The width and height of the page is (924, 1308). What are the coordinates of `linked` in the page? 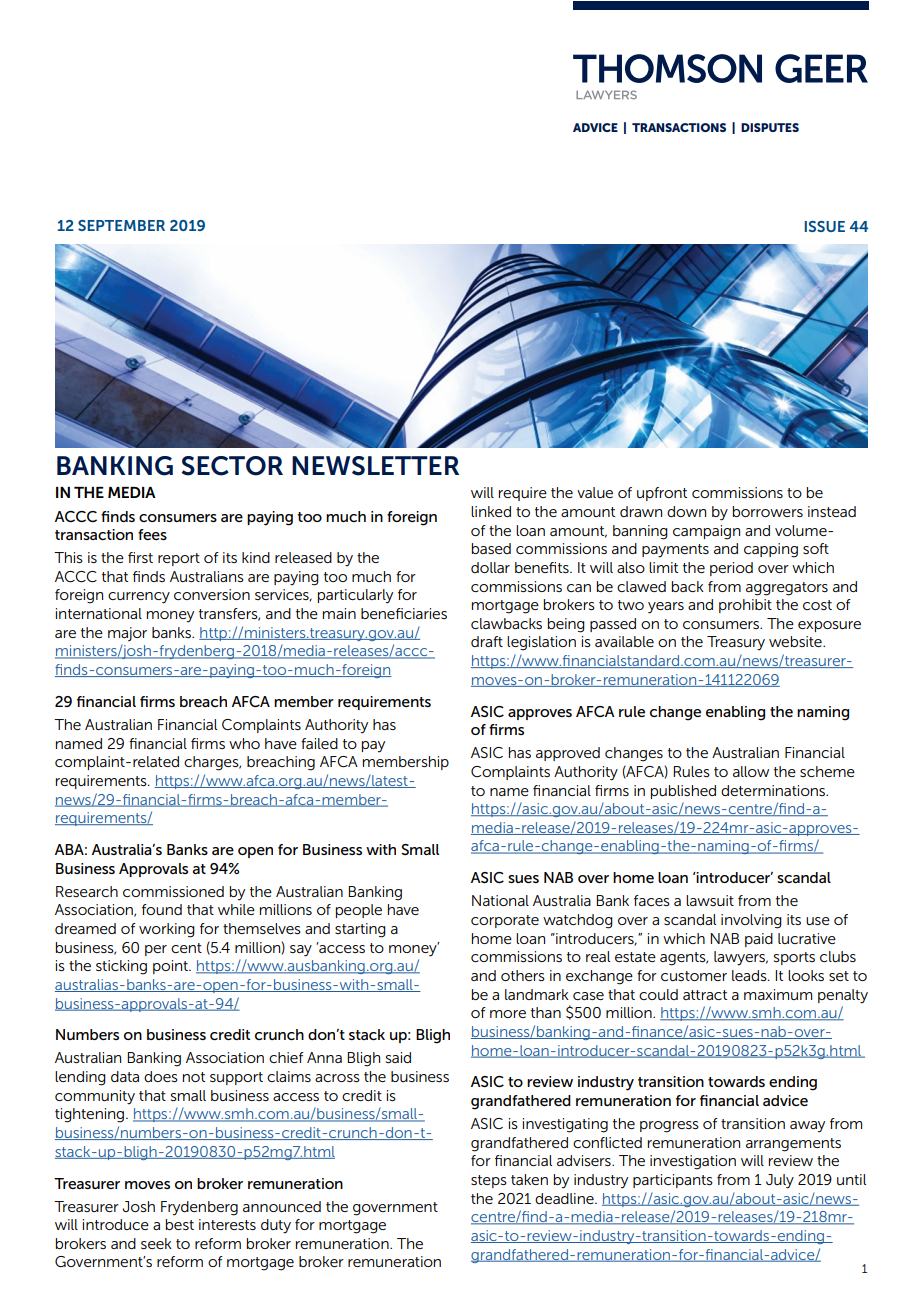 It's located at (491, 511).
